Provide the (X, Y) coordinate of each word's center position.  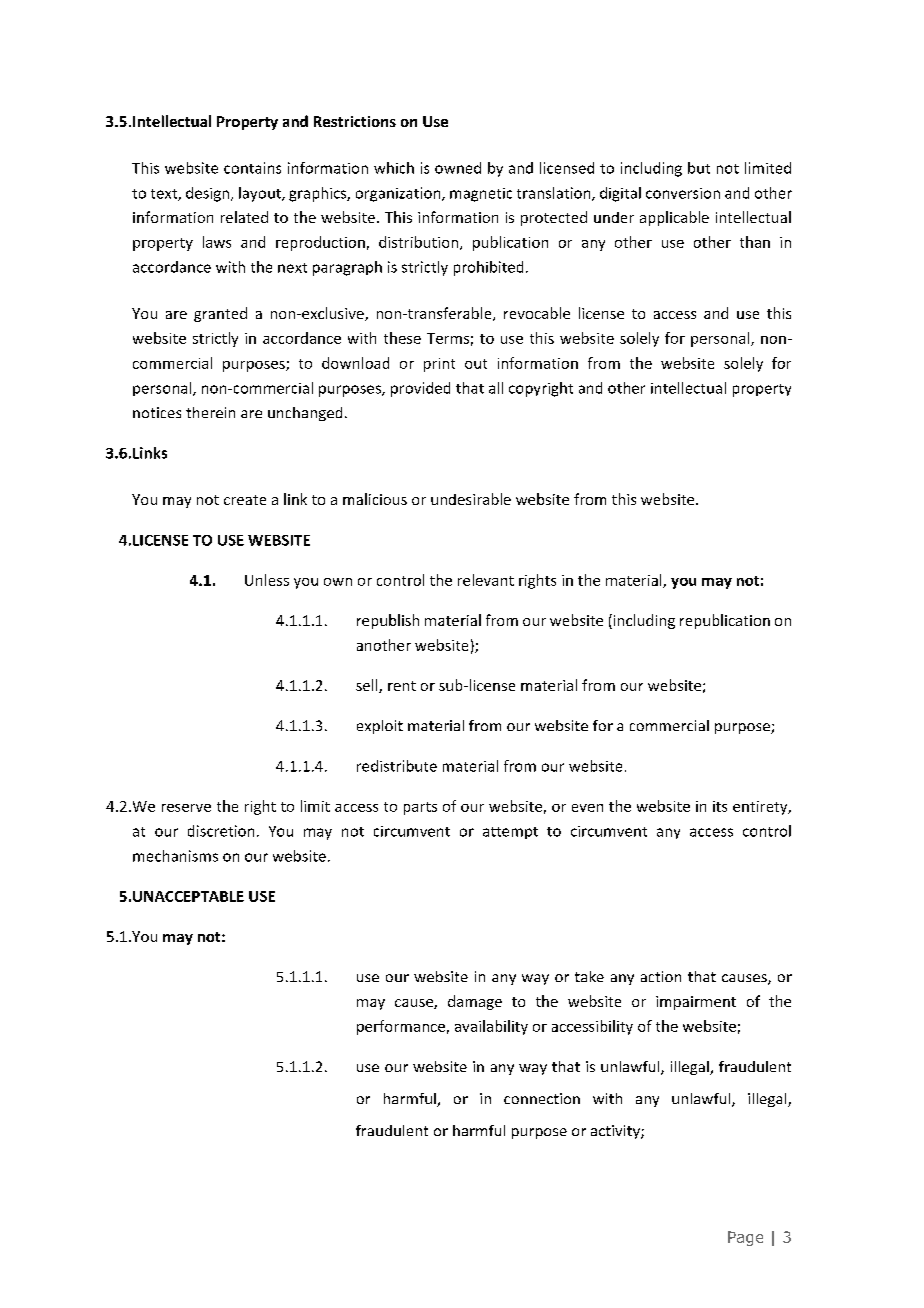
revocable (537, 313)
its (720, 806)
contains (252, 168)
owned (458, 168)
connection (542, 1098)
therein (210, 412)
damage (475, 1002)
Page (745, 1238)
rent (402, 686)
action (661, 976)
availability (491, 1027)
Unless (267, 580)
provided (420, 389)
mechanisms (175, 856)
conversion (683, 193)
